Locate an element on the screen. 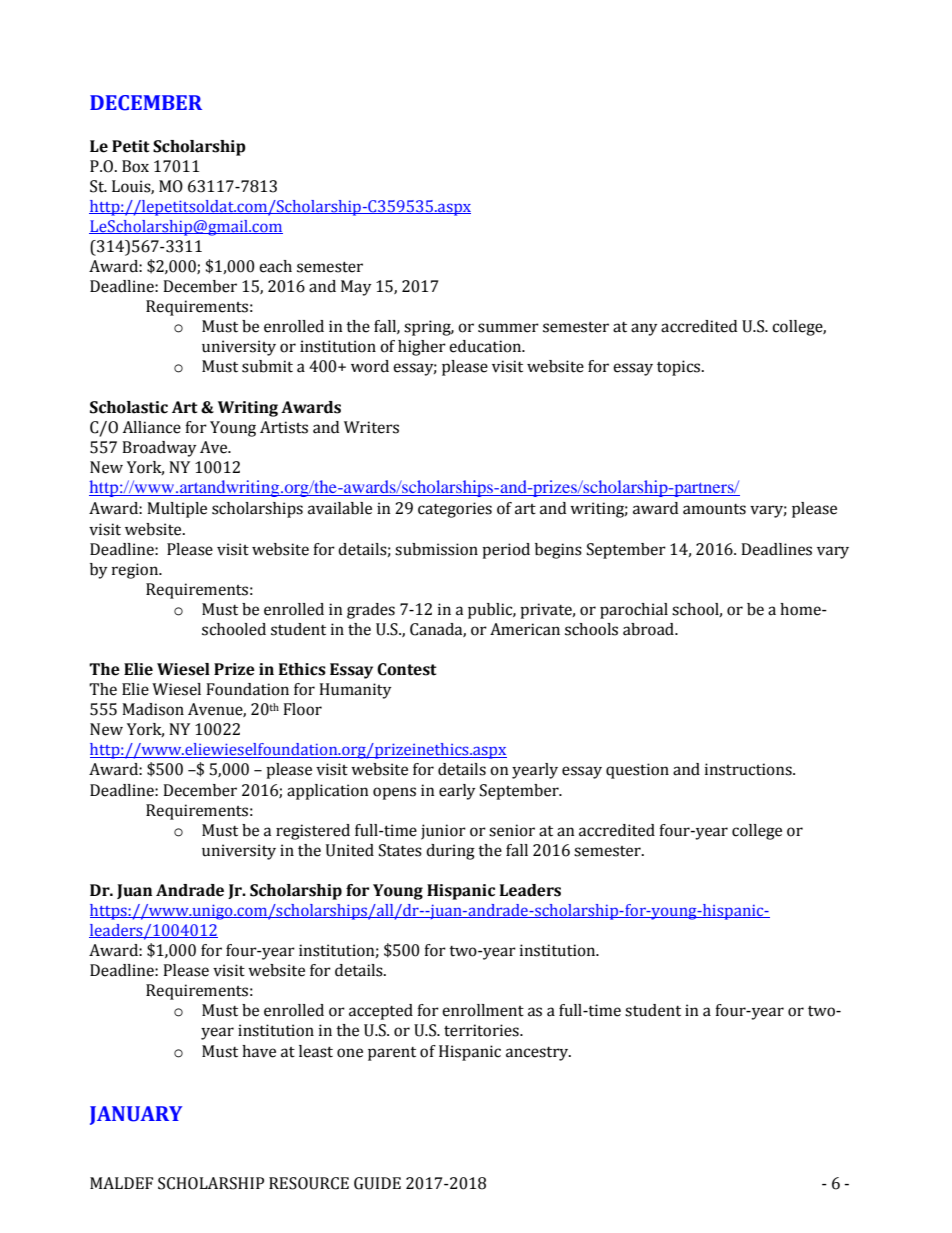 The width and height of the screenshot is (952, 1233). GUIDE is located at coordinates (377, 1183).
